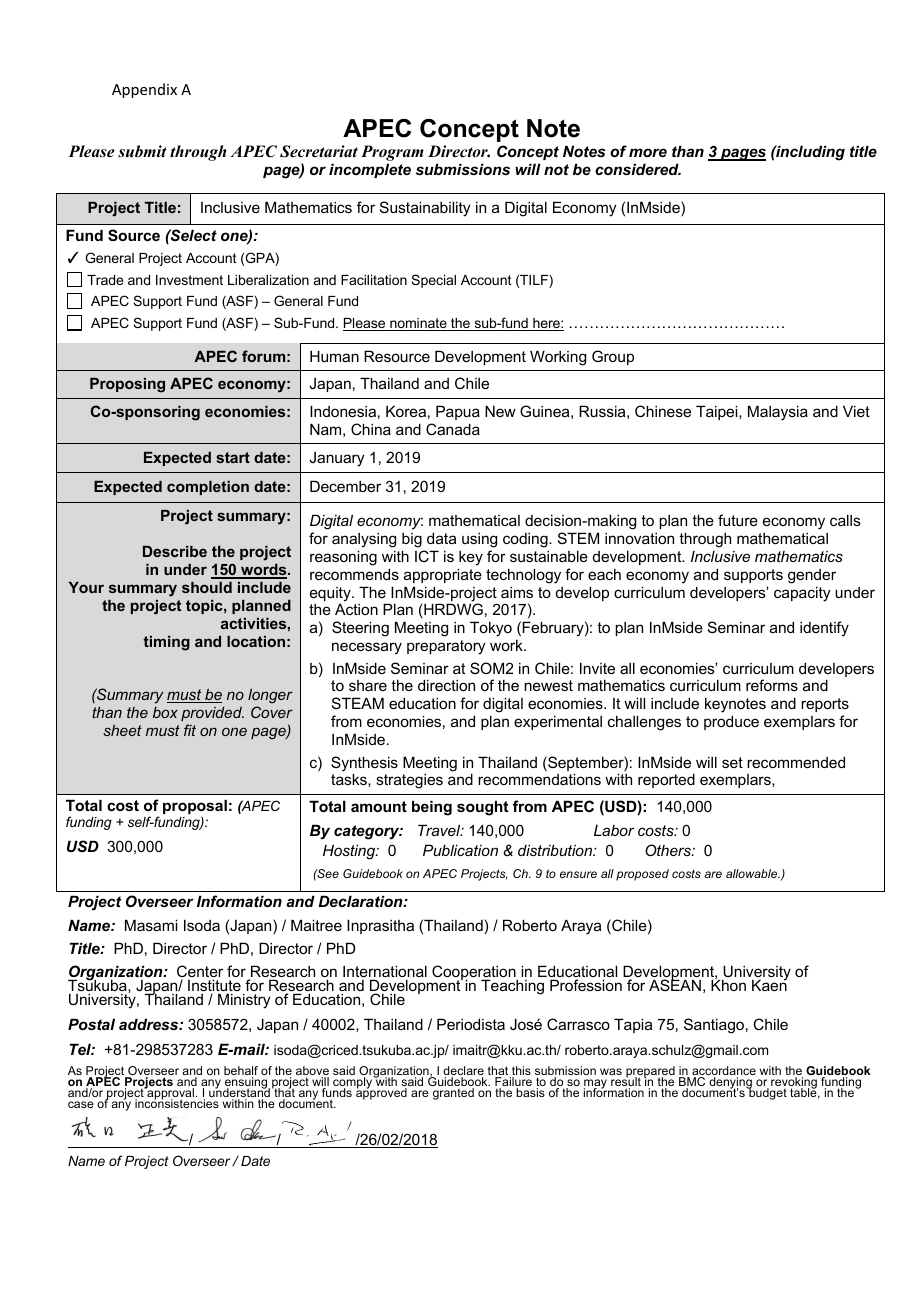  Describe the element at coordinates (409, 781) in the screenshot. I see `strategies` at that location.
